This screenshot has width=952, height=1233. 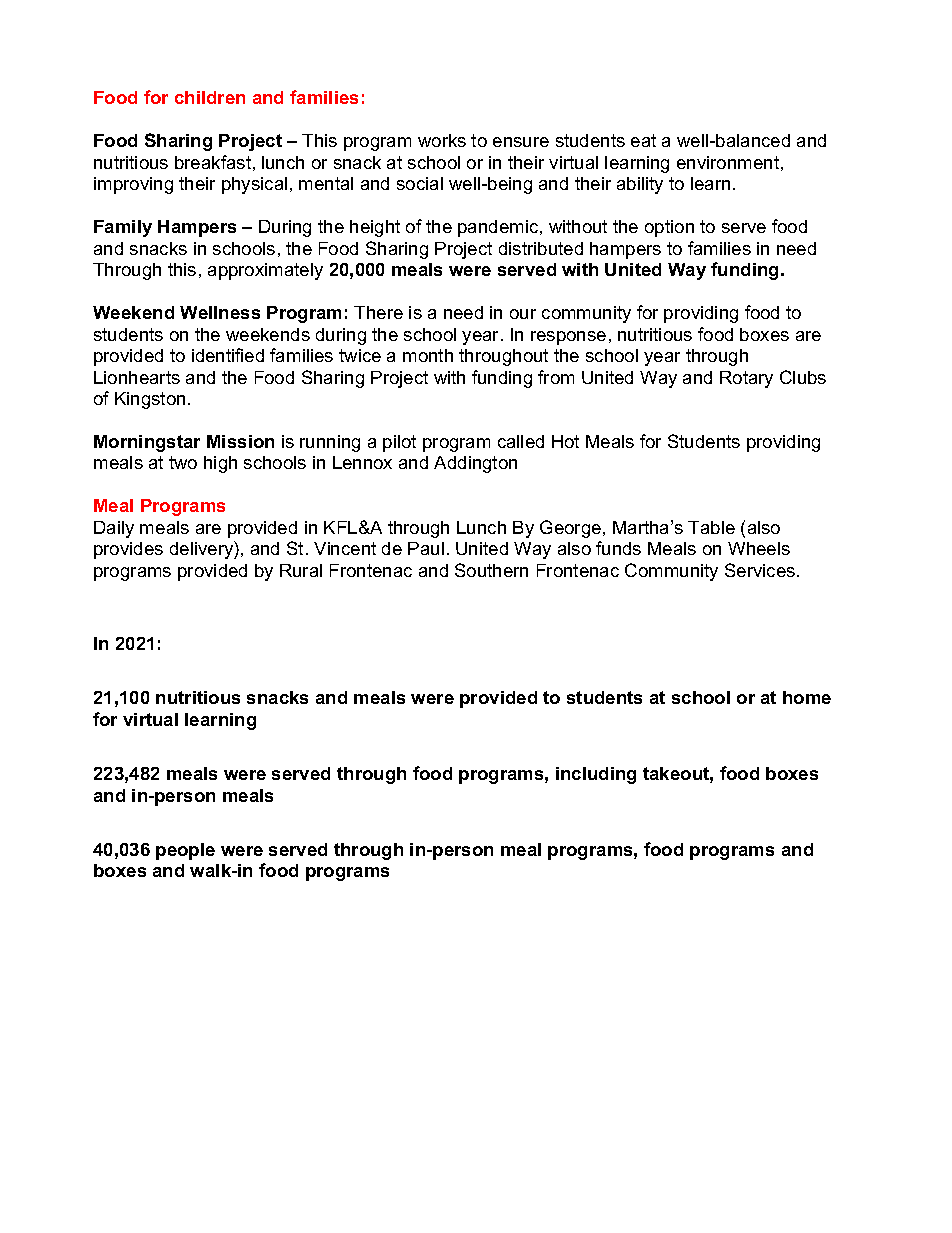 What do you see at coordinates (128, 550) in the screenshot?
I see `provides` at bounding box center [128, 550].
